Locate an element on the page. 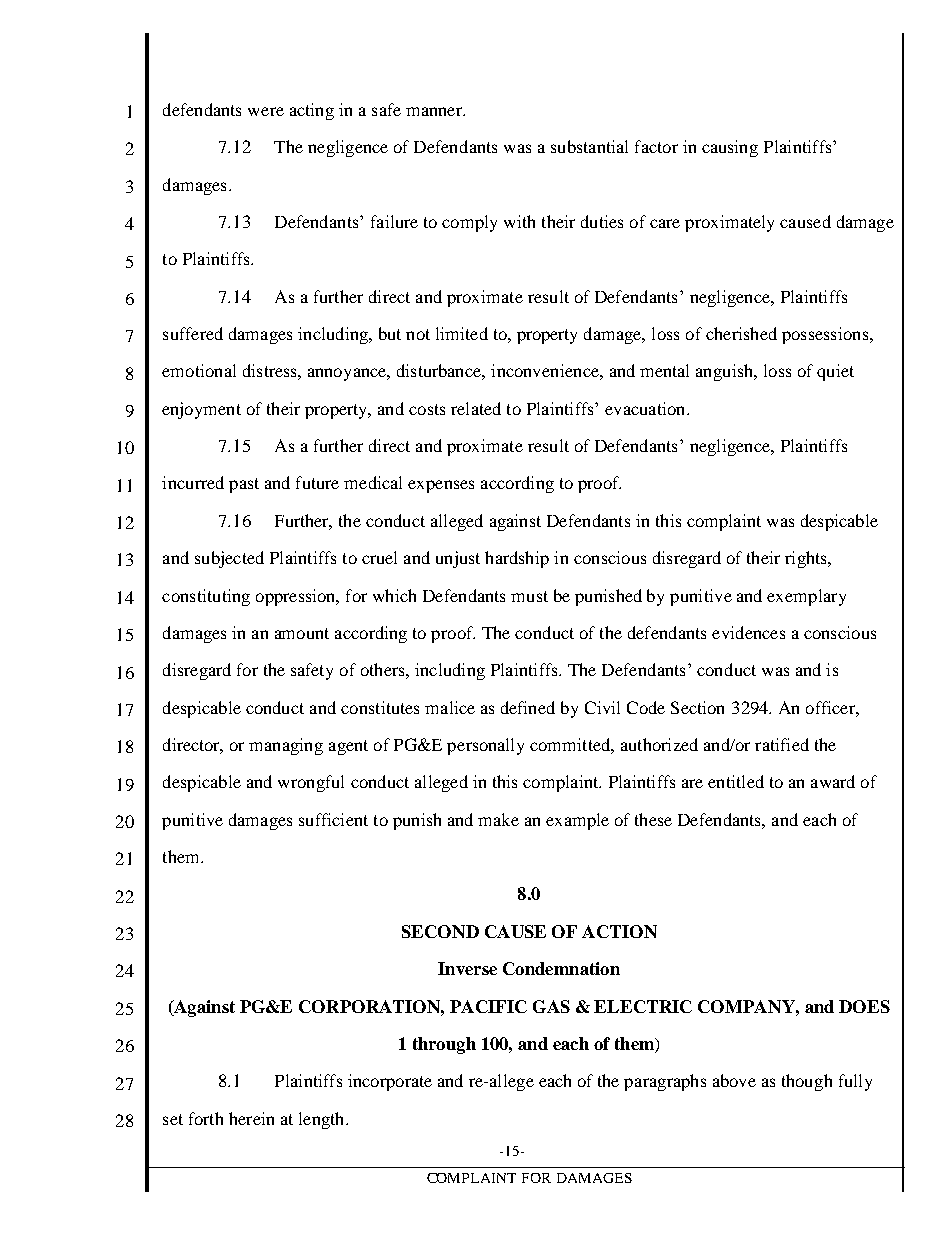 Image resolution: width=952 pixels, height=1233 pixels. were is located at coordinates (266, 111).
